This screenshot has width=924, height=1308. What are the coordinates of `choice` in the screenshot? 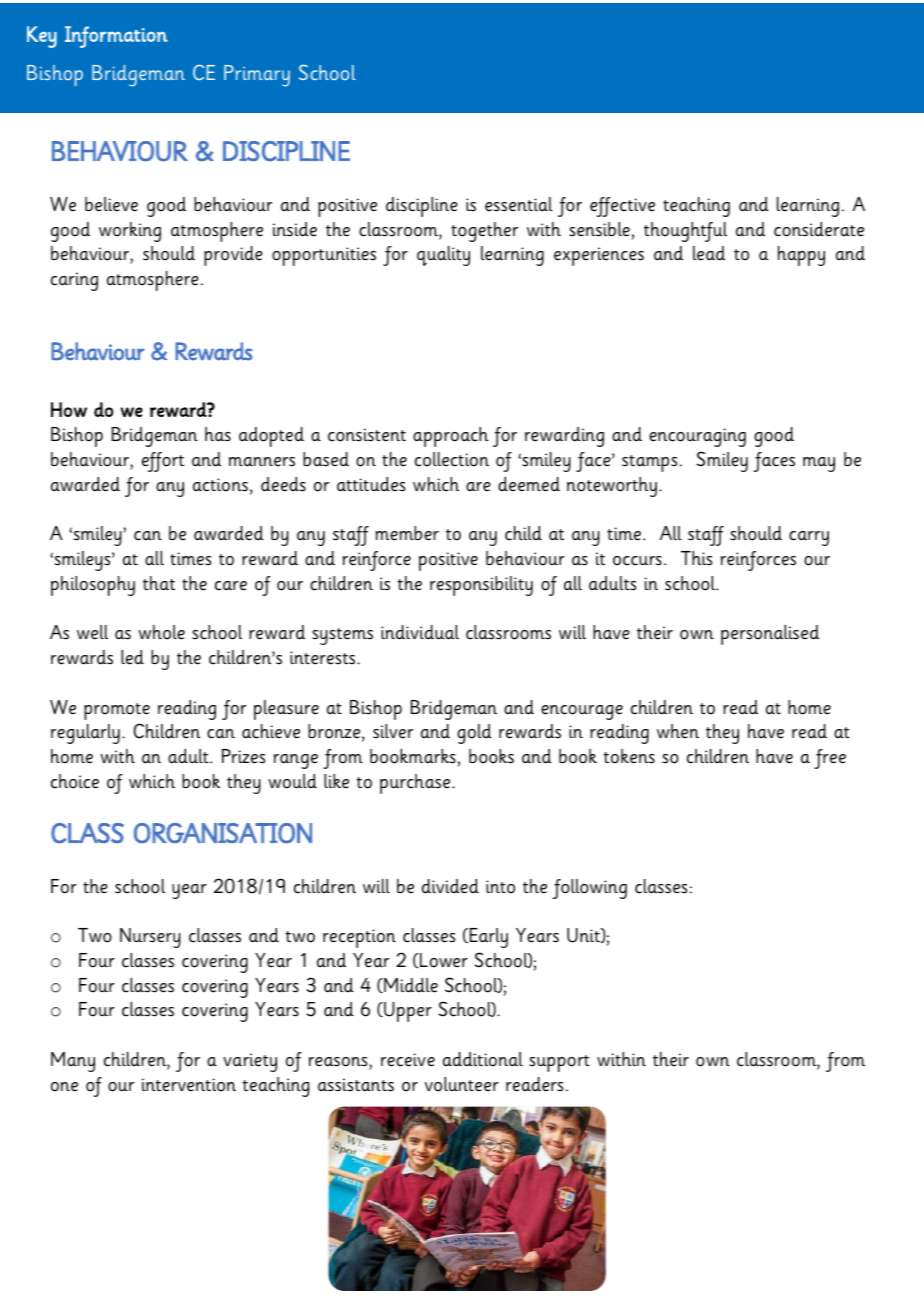 It's located at (75, 781).
